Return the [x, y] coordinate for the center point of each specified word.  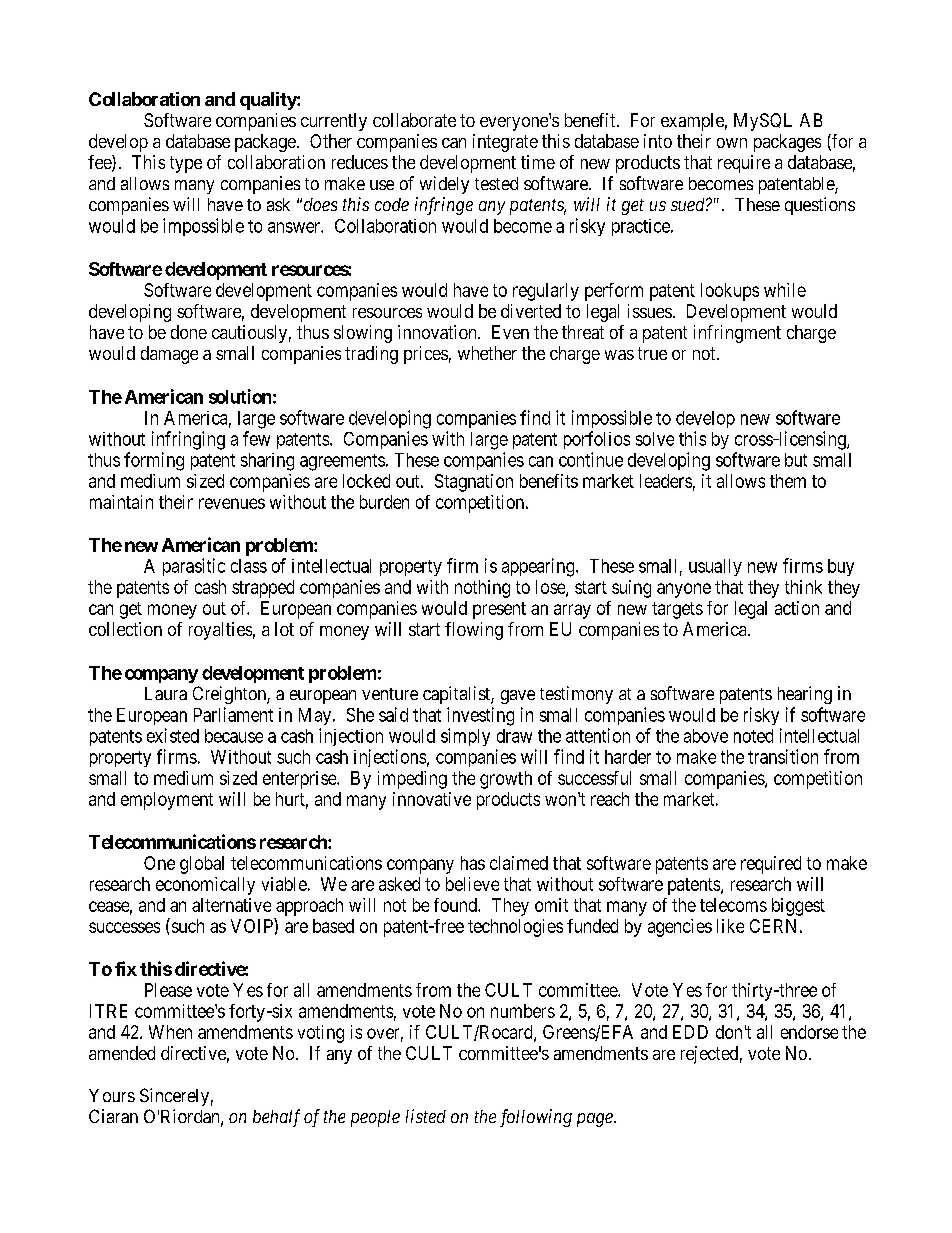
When [170, 1032]
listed [426, 1116]
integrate [505, 143]
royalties [220, 631]
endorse [809, 1032]
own [732, 143]
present [499, 610]
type [186, 164]
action [797, 608]
